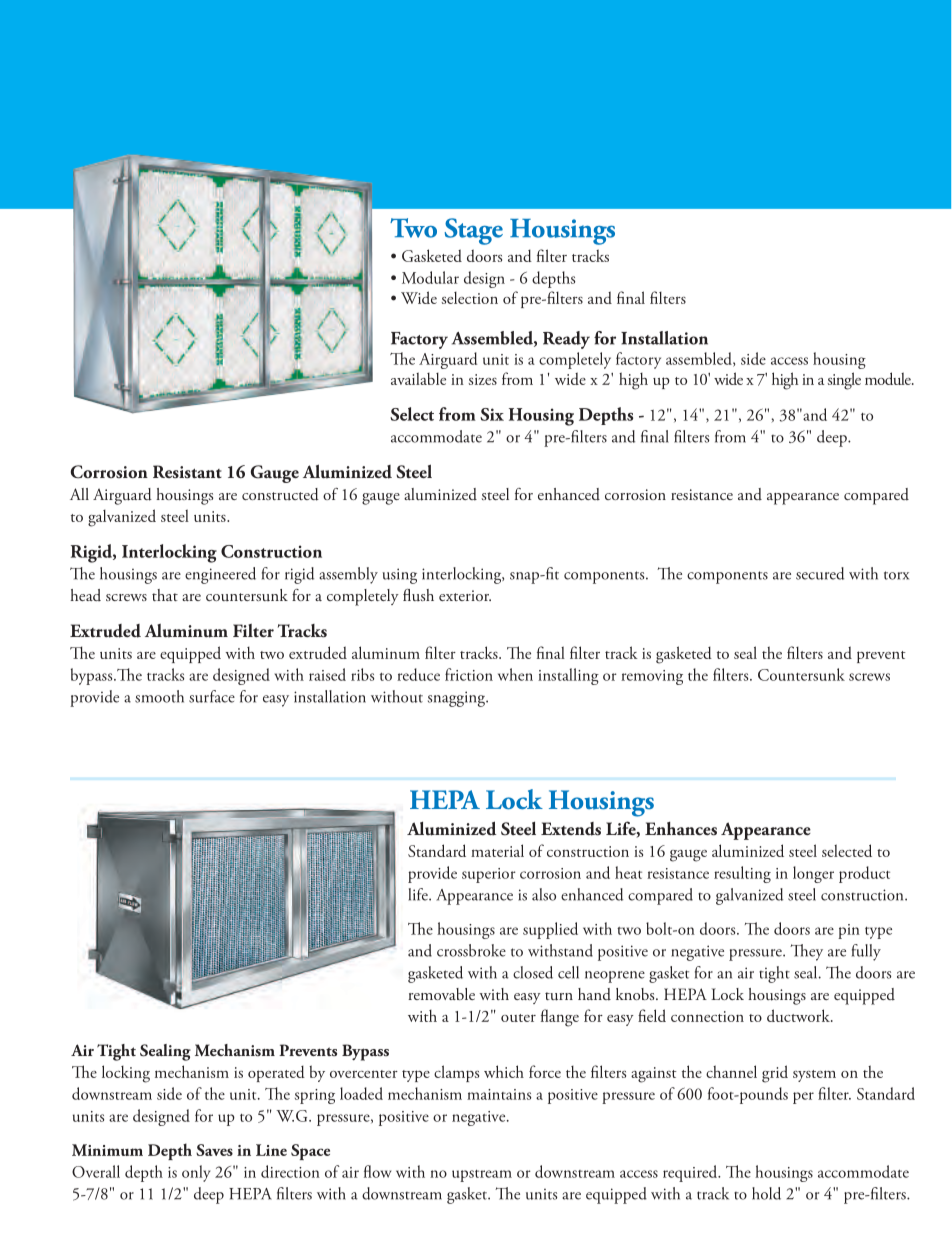 The width and height of the screenshot is (952, 1233). I want to click on Modular, so click(430, 277).
